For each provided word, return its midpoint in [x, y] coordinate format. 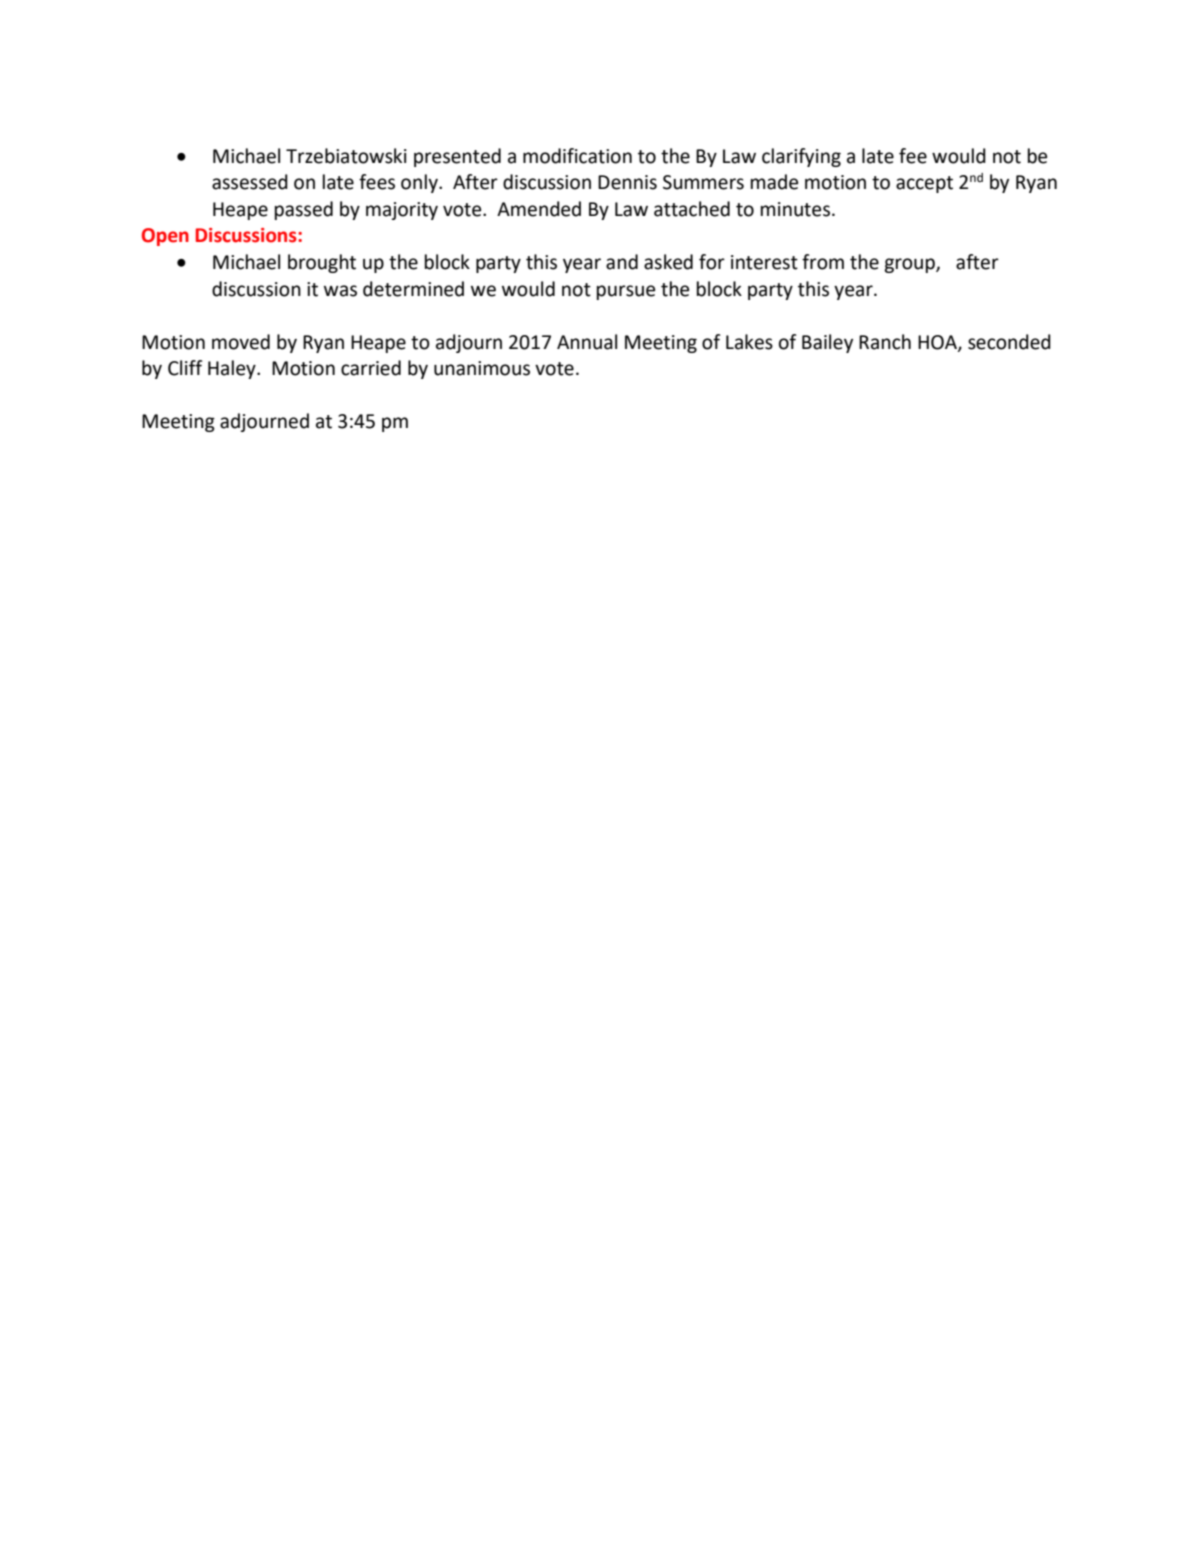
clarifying [801, 157]
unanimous [482, 368]
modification [577, 156]
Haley [233, 369]
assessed [250, 182]
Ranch [885, 342]
